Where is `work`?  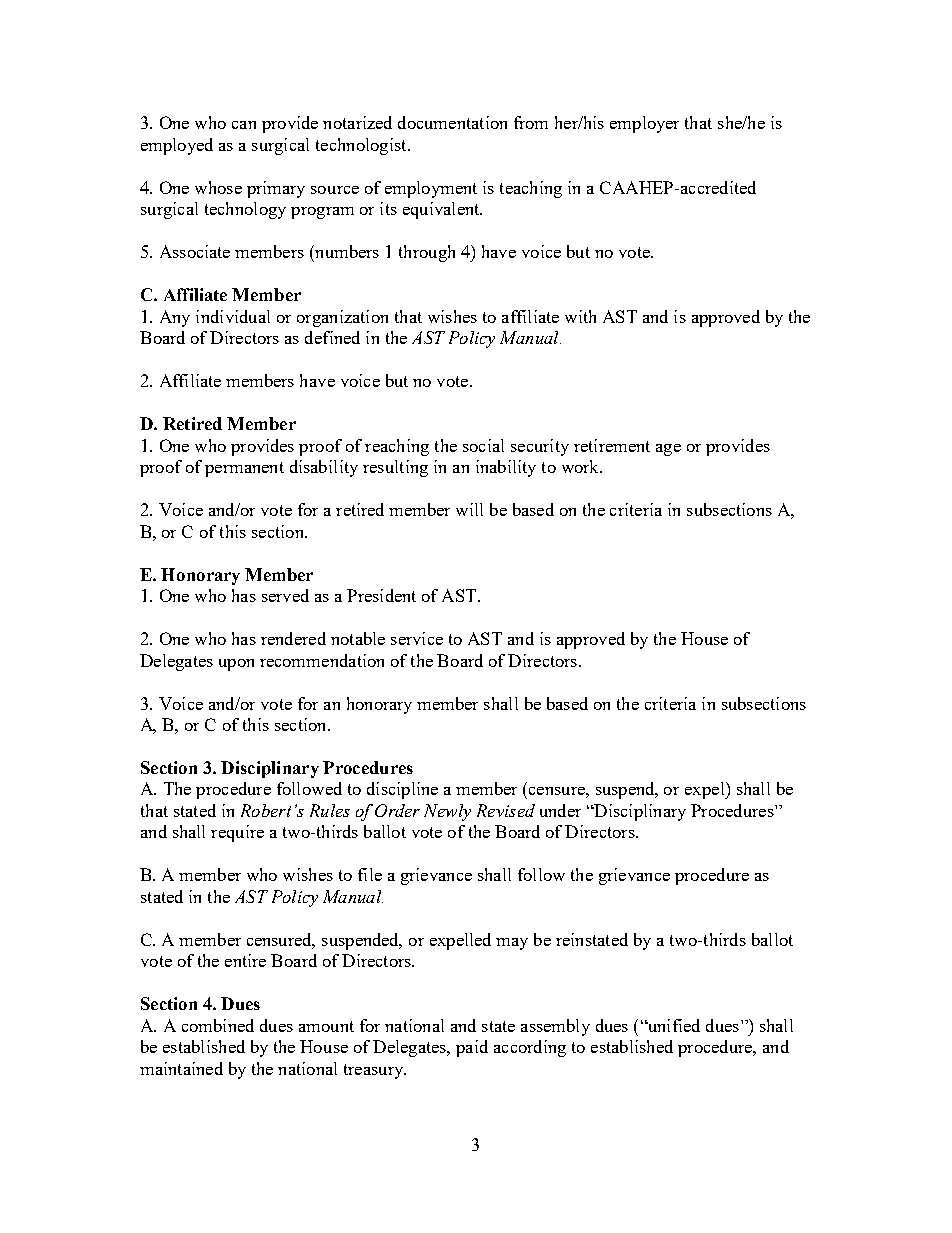
work is located at coordinates (581, 466).
